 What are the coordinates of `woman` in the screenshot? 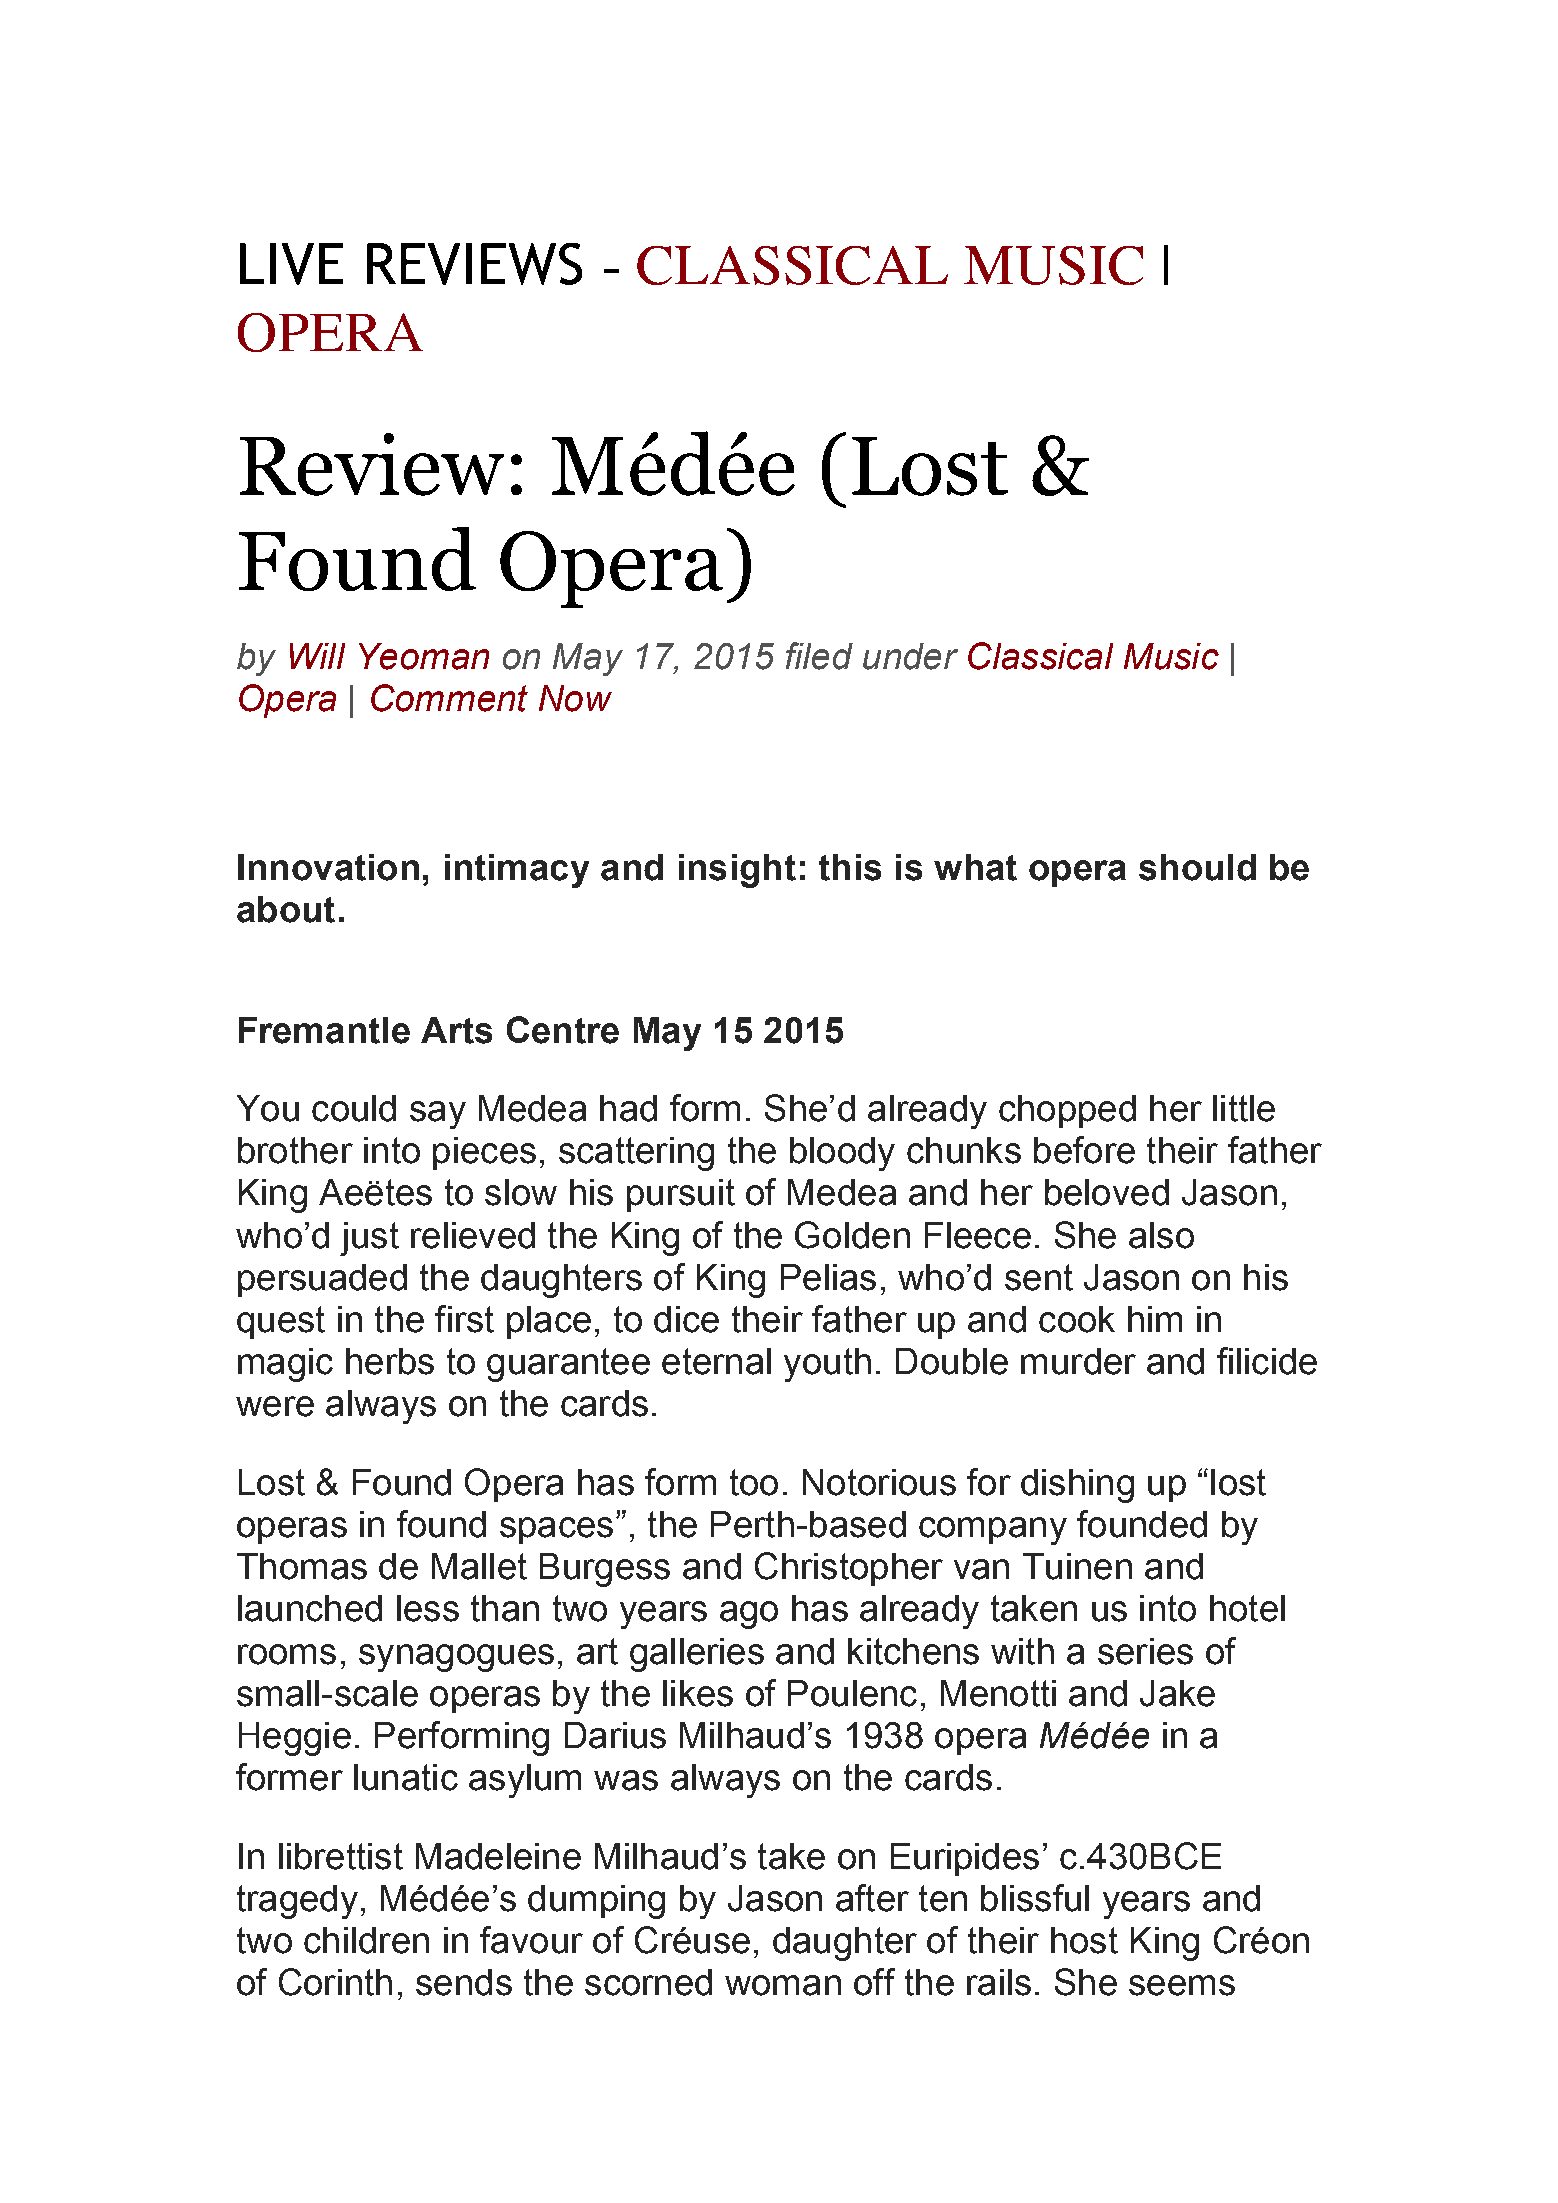 It's located at (783, 1985).
